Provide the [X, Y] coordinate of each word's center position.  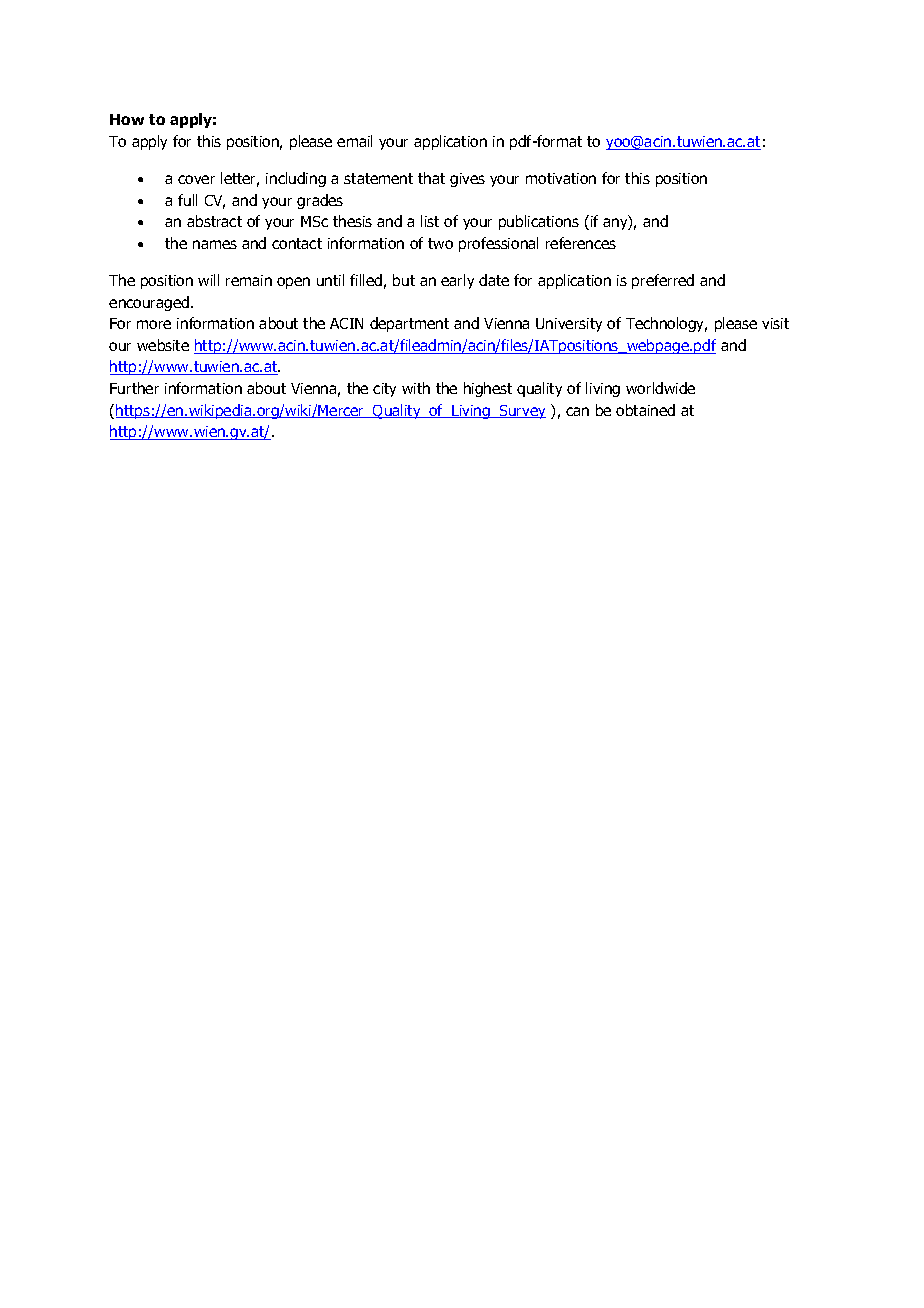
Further [134, 388]
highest [488, 389]
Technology [666, 324]
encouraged [149, 303]
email [354, 141]
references [581, 243]
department [409, 324]
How [127, 119]
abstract [214, 221]
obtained [645, 410]
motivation [561, 178]
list [430, 221]
